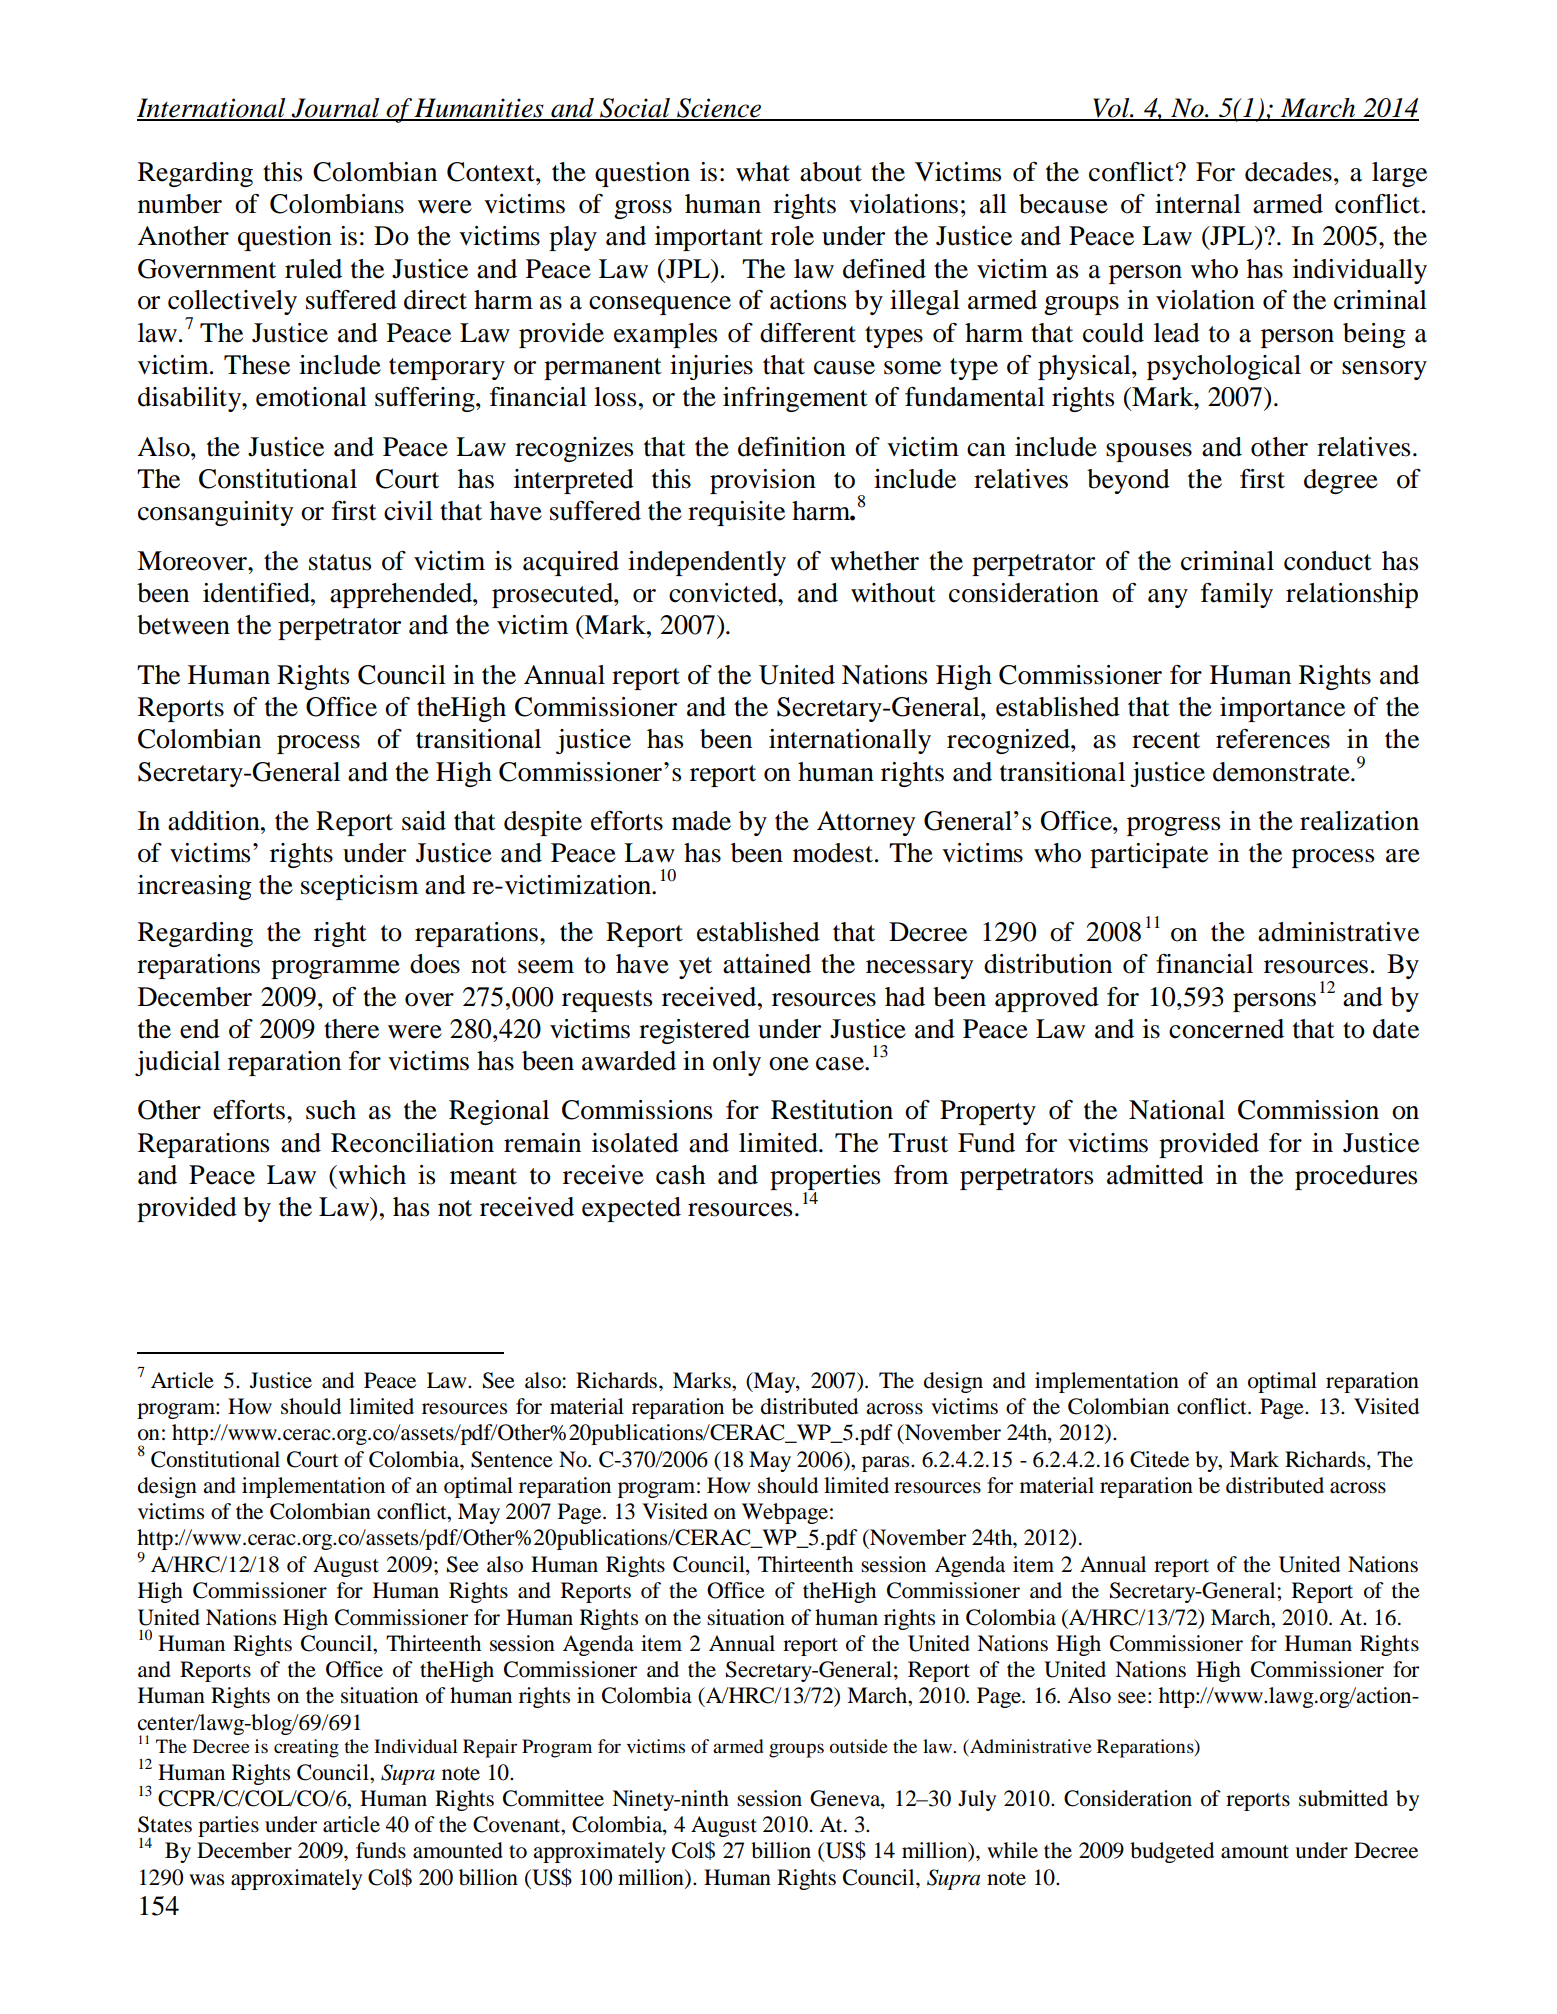 Image resolution: width=1557 pixels, height=2014 pixels. What do you see at coordinates (1343, 1798) in the image?
I see `submitted` at bounding box center [1343, 1798].
